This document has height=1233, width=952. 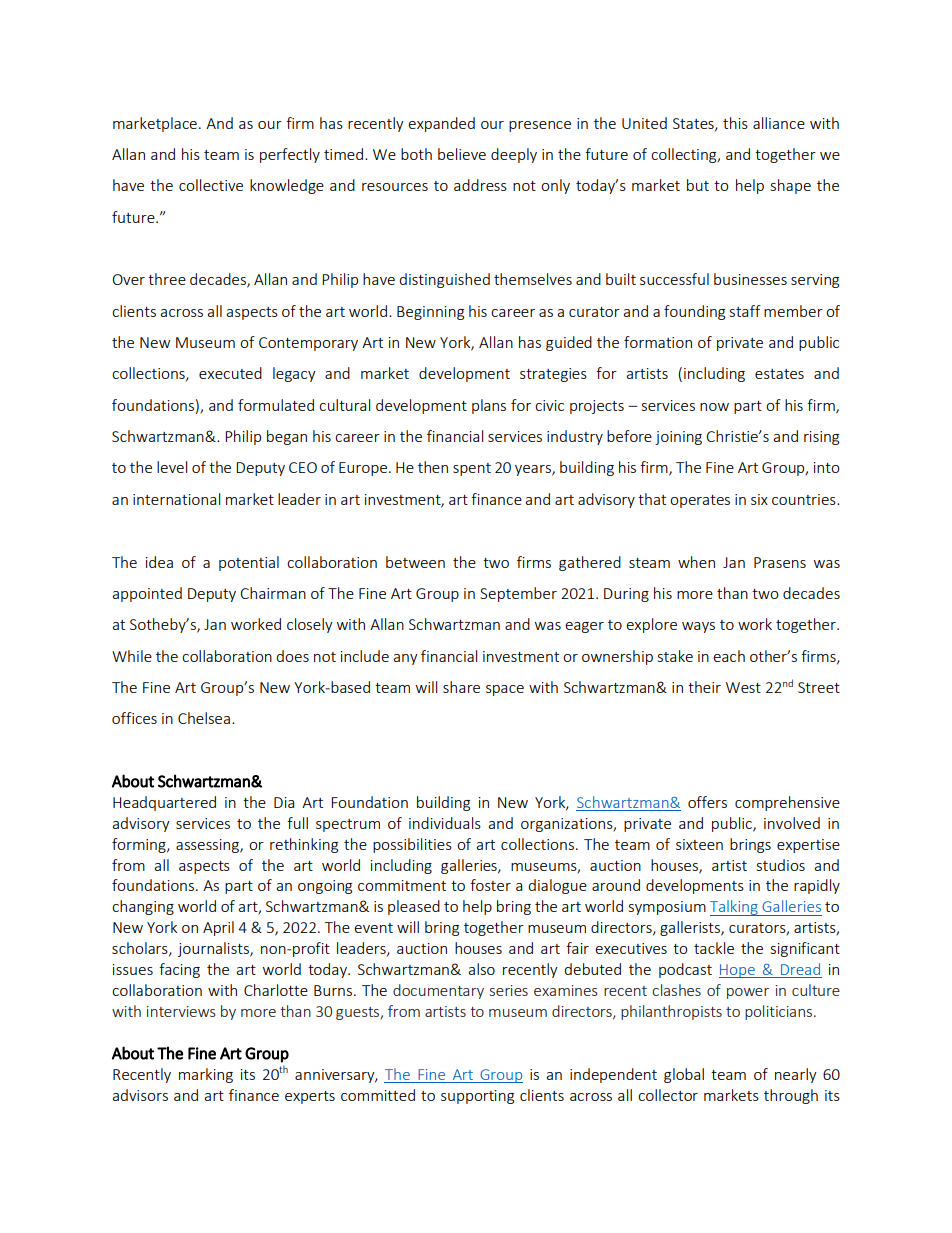 I want to click on believe, so click(x=462, y=154).
